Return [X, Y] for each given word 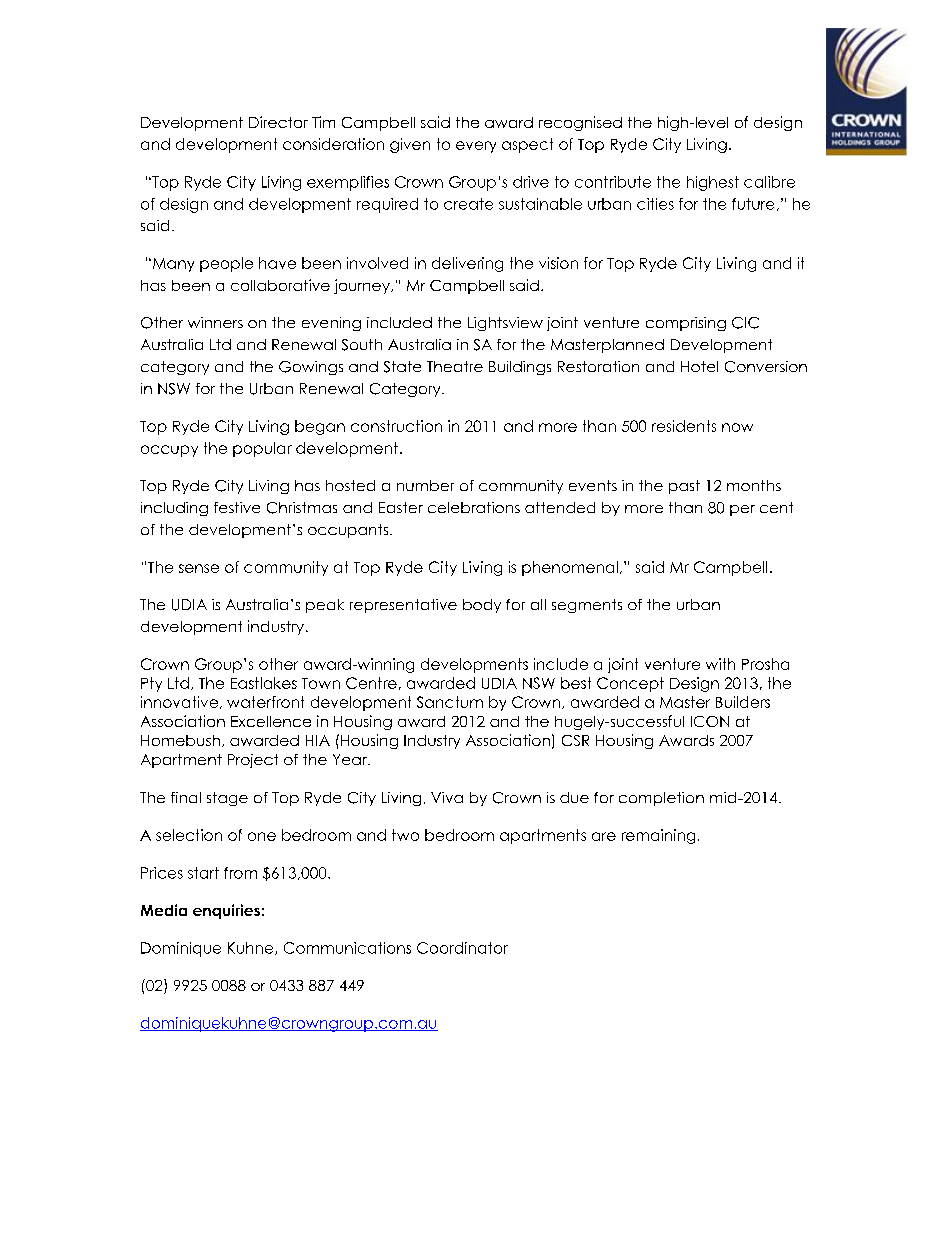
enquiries [226, 911]
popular [262, 449]
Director [278, 122]
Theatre [455, 366]
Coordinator [462, 948]
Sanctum [450, 702]
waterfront [265, 702]
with [720, 664]
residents [684, 426]
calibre [769, 182]
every [476, 147]
